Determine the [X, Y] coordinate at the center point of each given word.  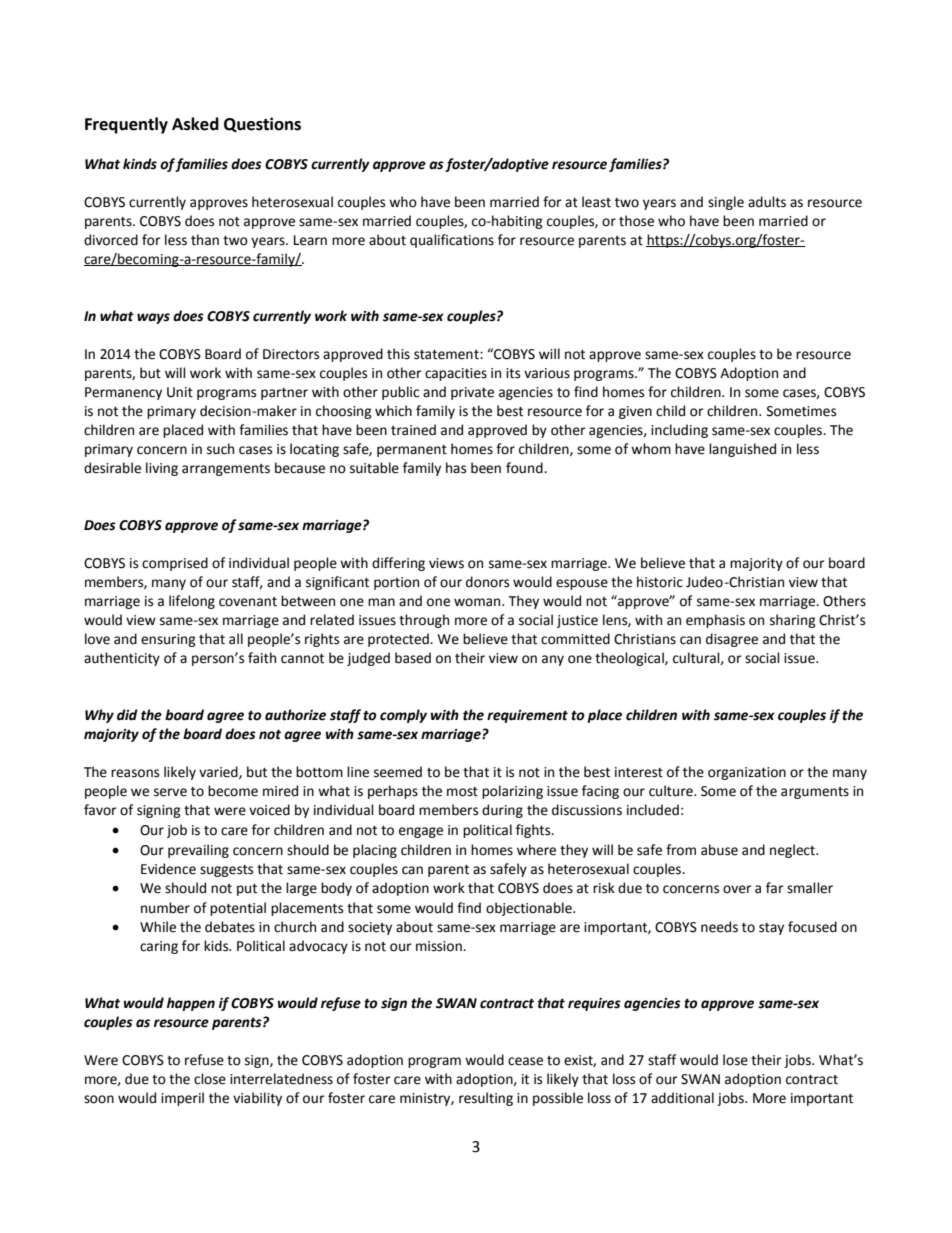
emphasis [715, 621]
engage [421, 832]
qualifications [452, 241]
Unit [180, 392]
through [424, 621]
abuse [719, 850]
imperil [182, 1099]
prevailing [198, 851]
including [679, 431]
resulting [486, 1099]
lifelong [192, 602]
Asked [195, 124]
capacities [456, 374]
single [726, 203]
